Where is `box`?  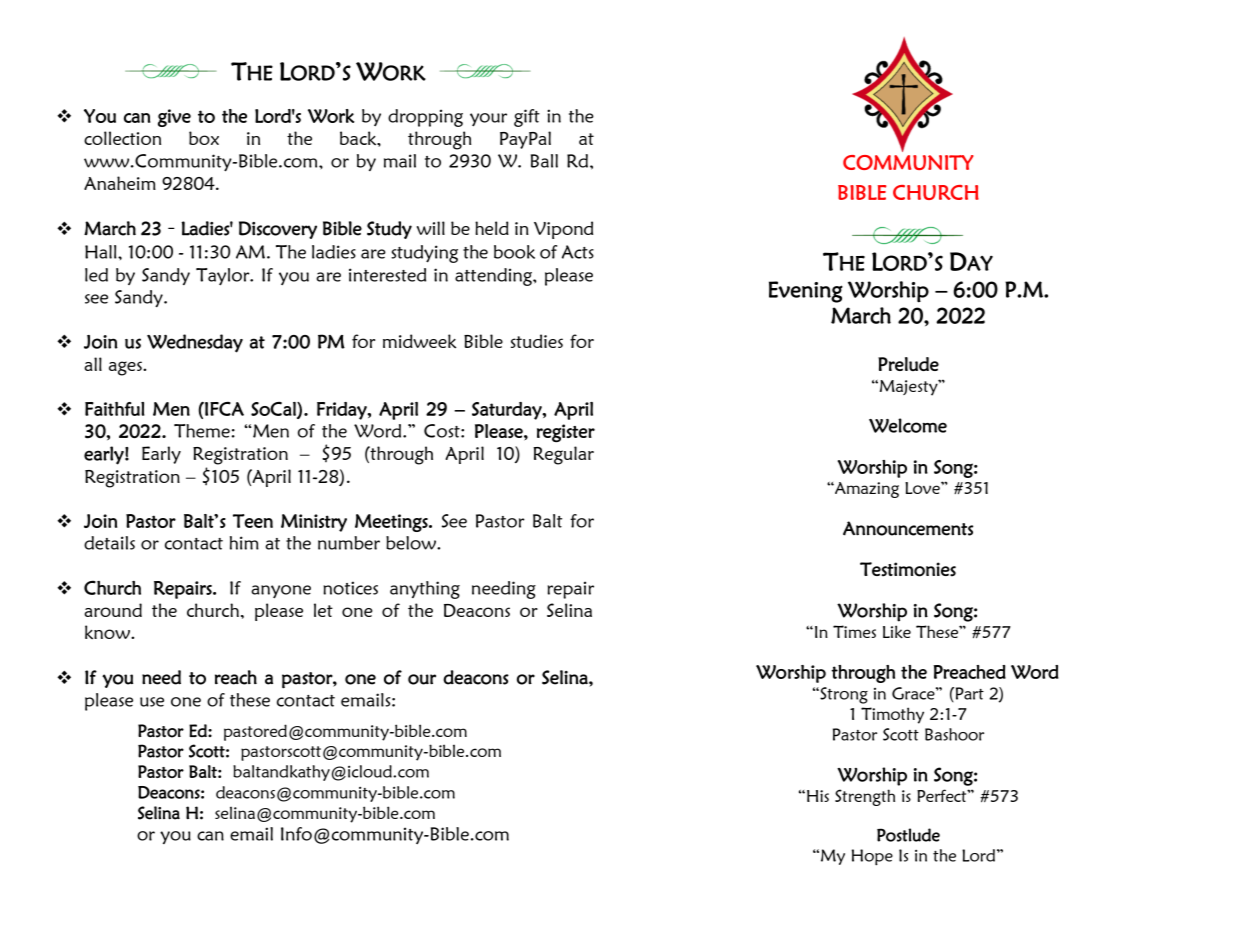 box is located at coordinates (204, 138).
